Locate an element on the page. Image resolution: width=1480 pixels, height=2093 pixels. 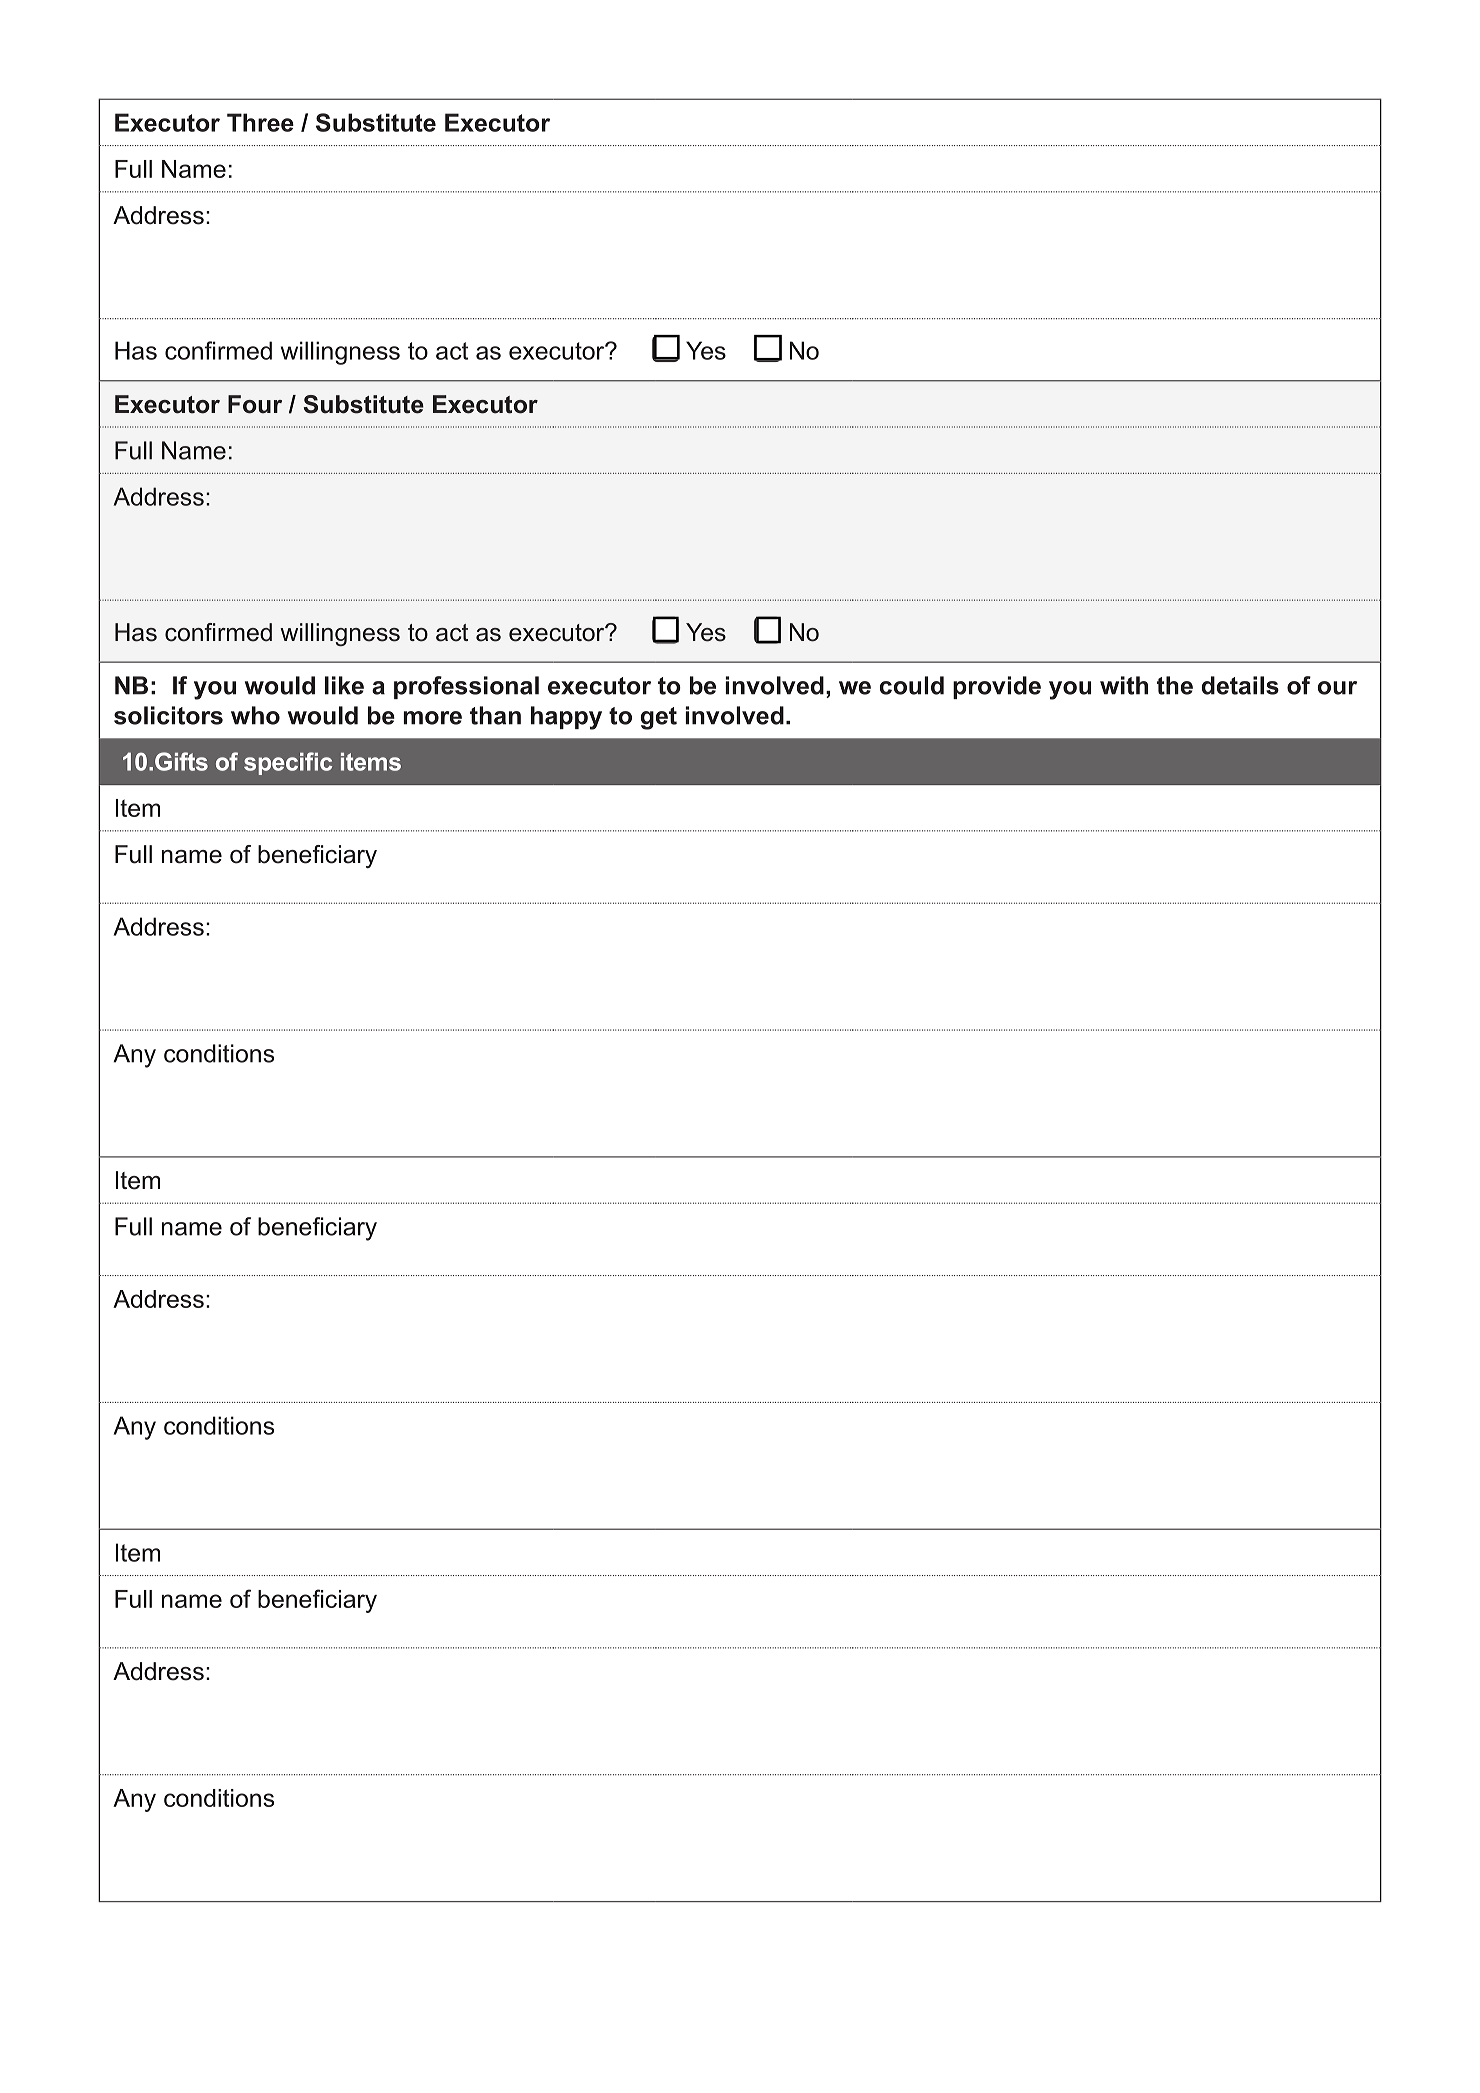
professional is located at coordinates (466, 687).
